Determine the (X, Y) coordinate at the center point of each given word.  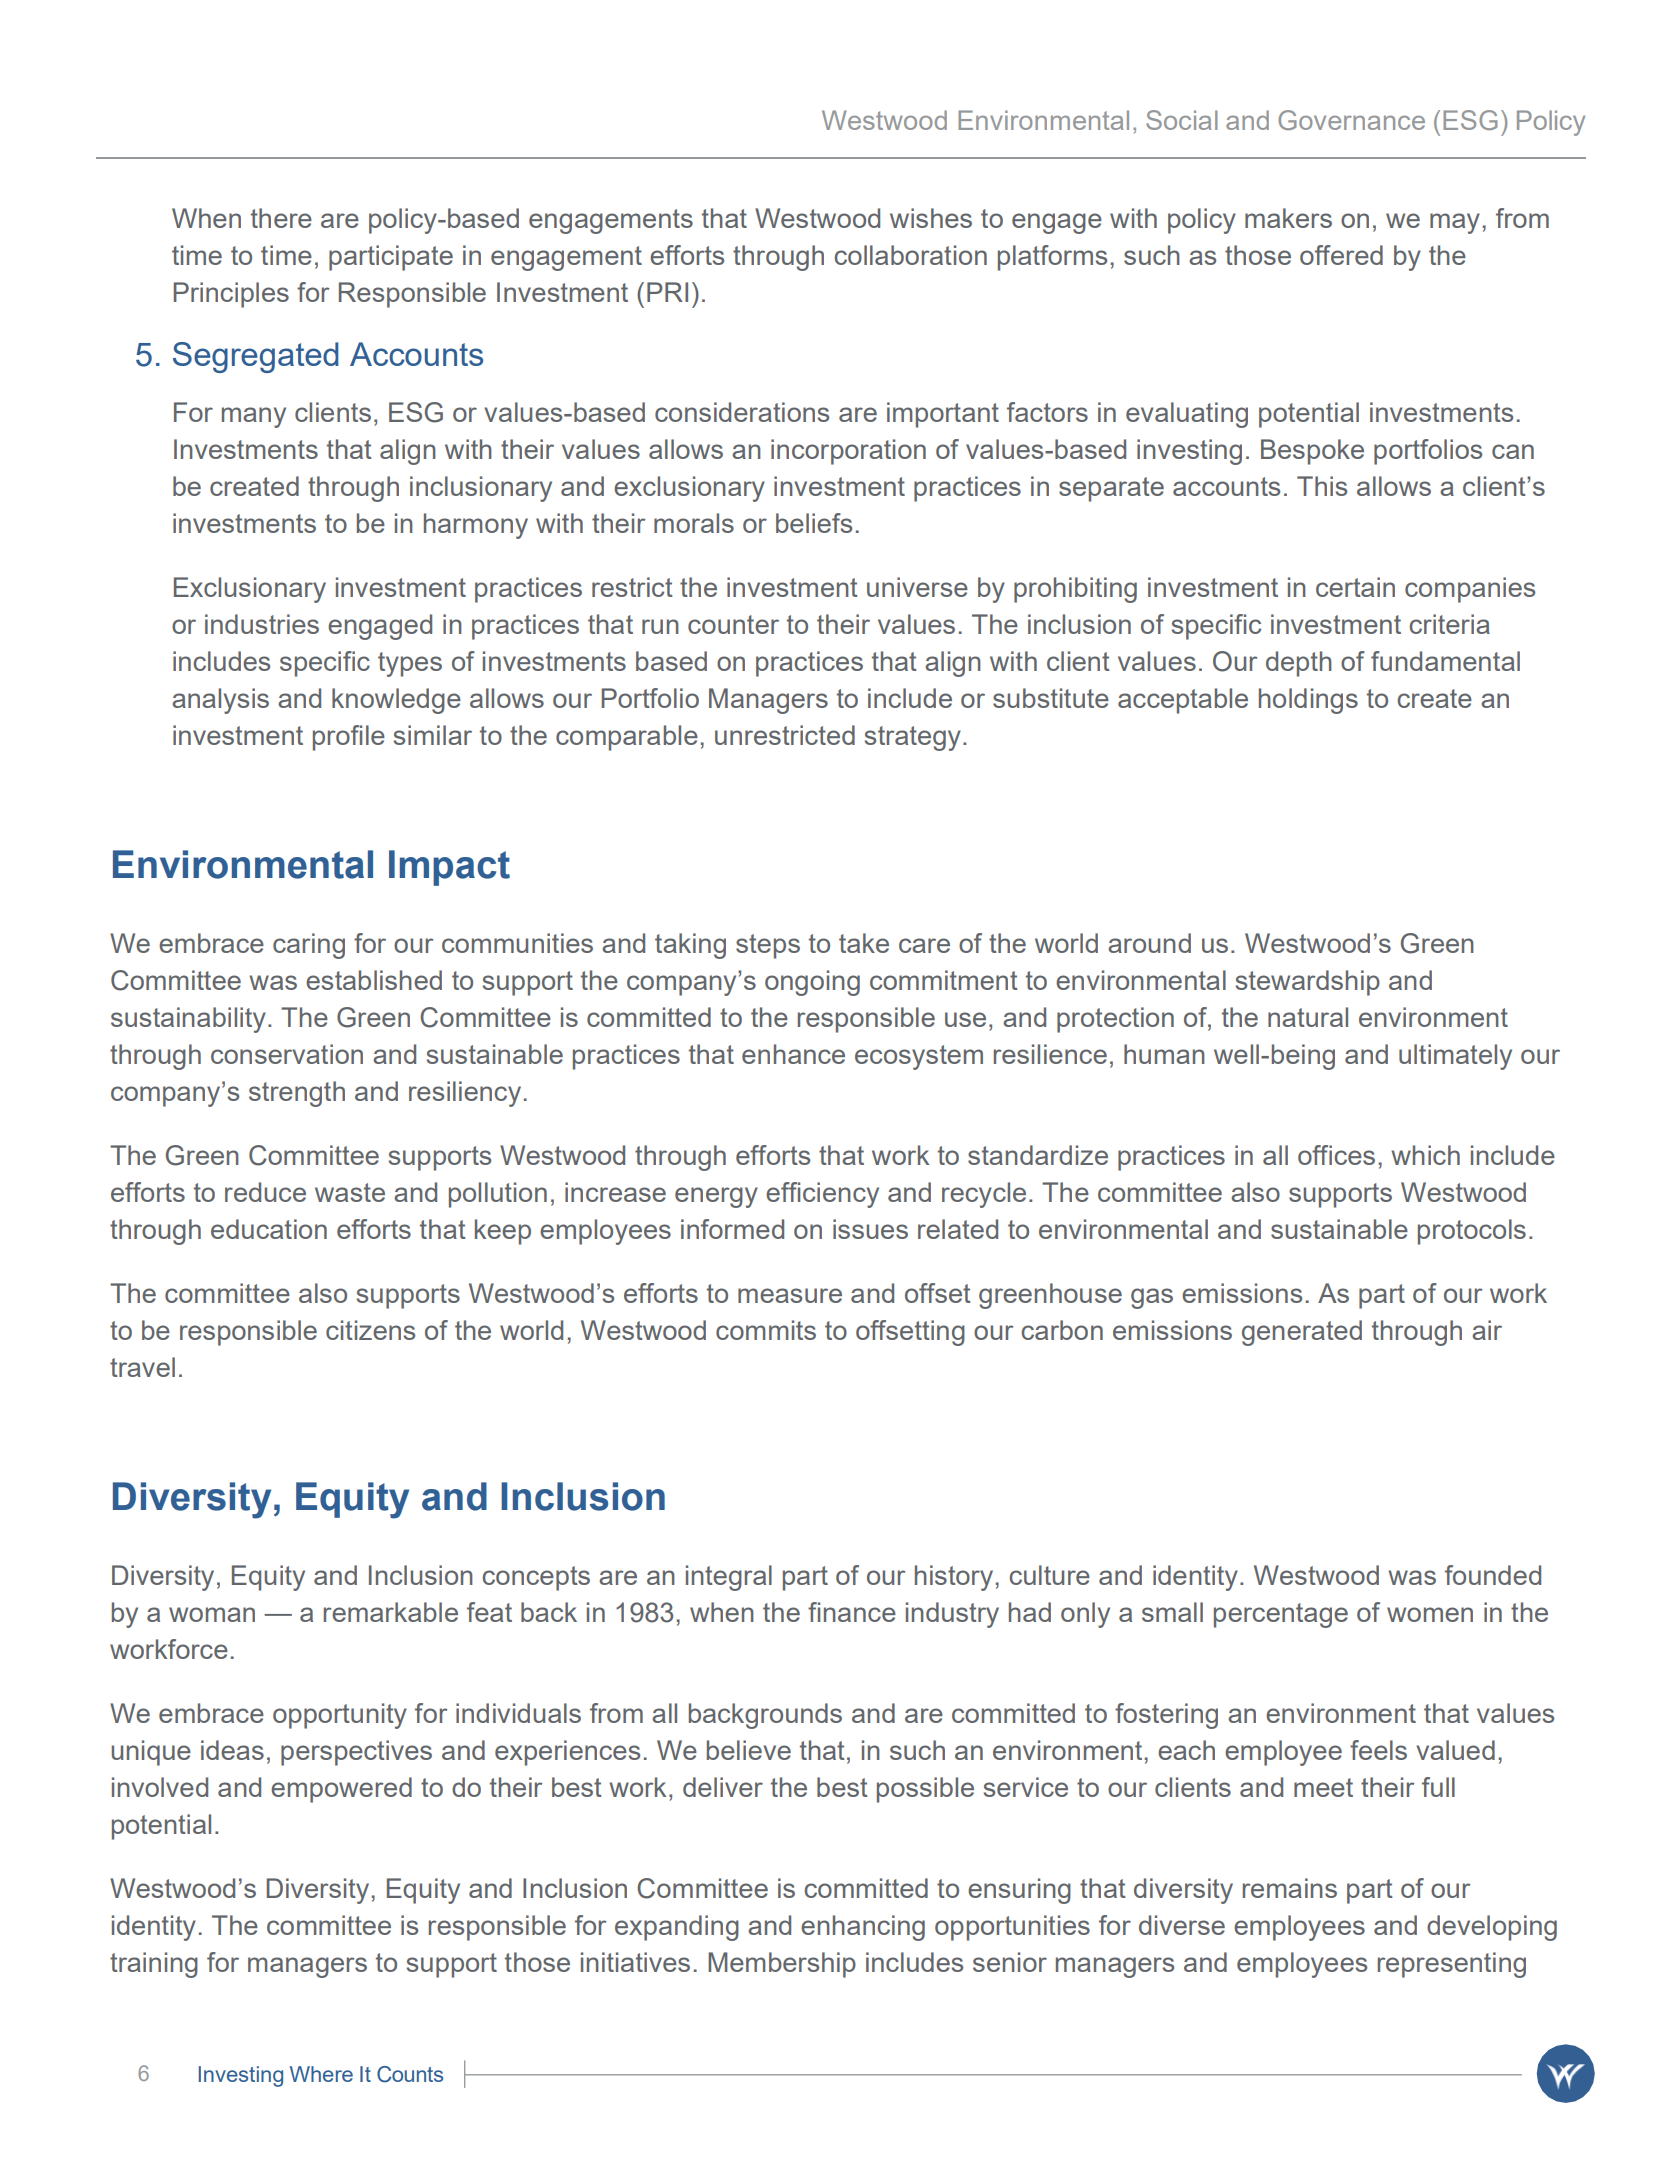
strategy (912, 738)
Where (321, 2074)
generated (1302, 1333)
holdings (1308, 701)
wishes (931, 218)
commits (766, 1330)
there (281, 218)
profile (349, 738)
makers (1288, 218)
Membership (782, 1965)
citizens (370, 1330)
